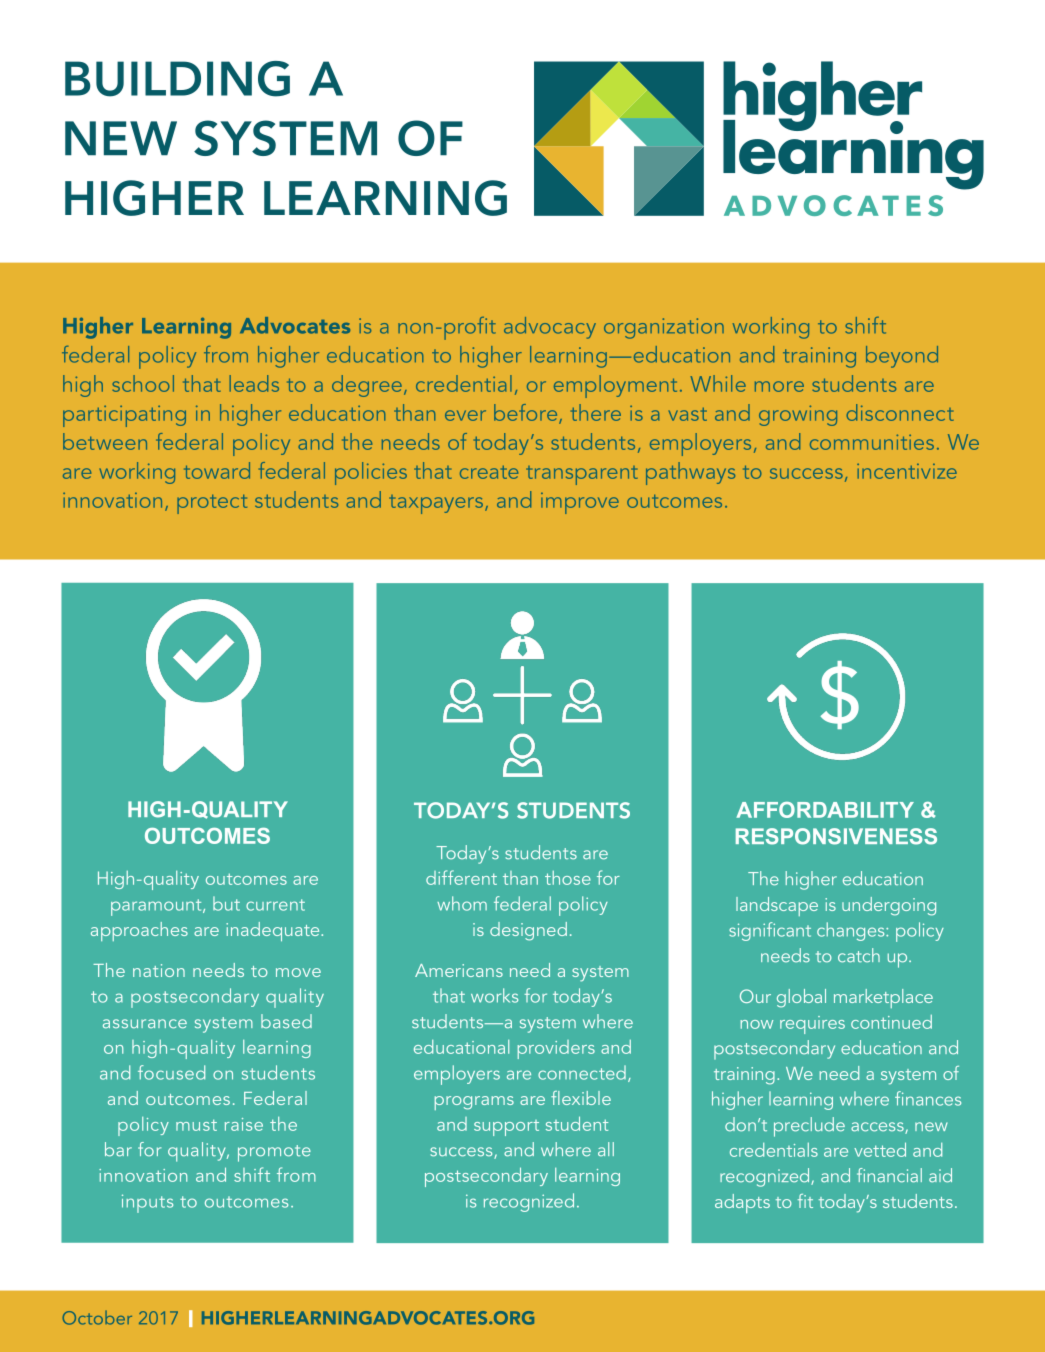 This screenshot has height=1352, width=1045. What do you see at coordinates (97, 1318) in the screenshot?
I see `October` at bounding box center [97, 1318].
